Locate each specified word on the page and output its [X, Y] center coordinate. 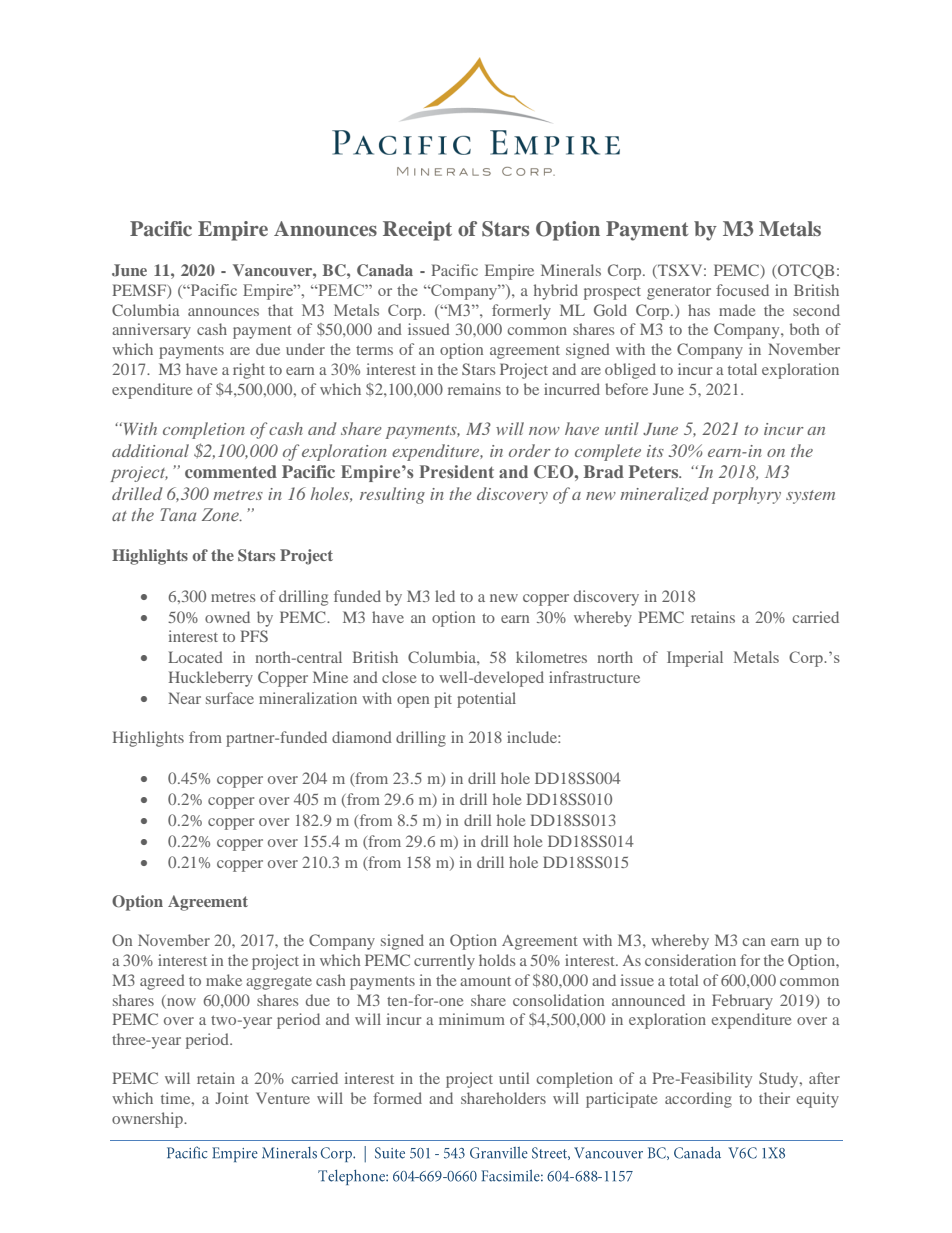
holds [497, 960]
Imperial [695, 659]
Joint [232, 1098]
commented [231, 471]
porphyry [746, 495]
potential [486, 700]
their [774, 1098]
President [457, 471]
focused [742, 290]
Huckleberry [211, 679]
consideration [690, 960]
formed [397, 1098]
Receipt [417, 231]
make [224, 980]
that [280, 310]
